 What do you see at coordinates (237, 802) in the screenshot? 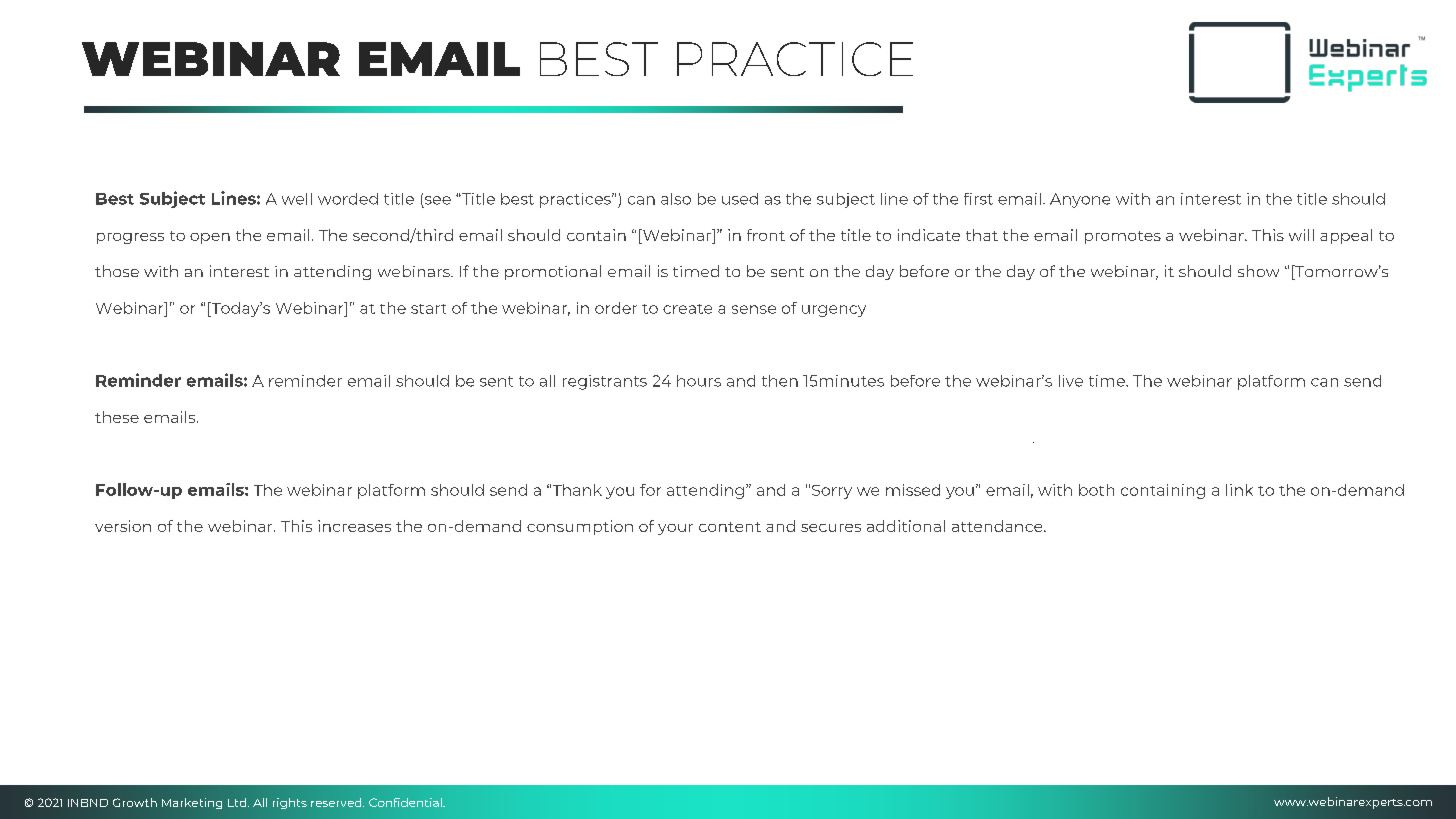
I see `Ltd` at bounding box center [237, 802].
